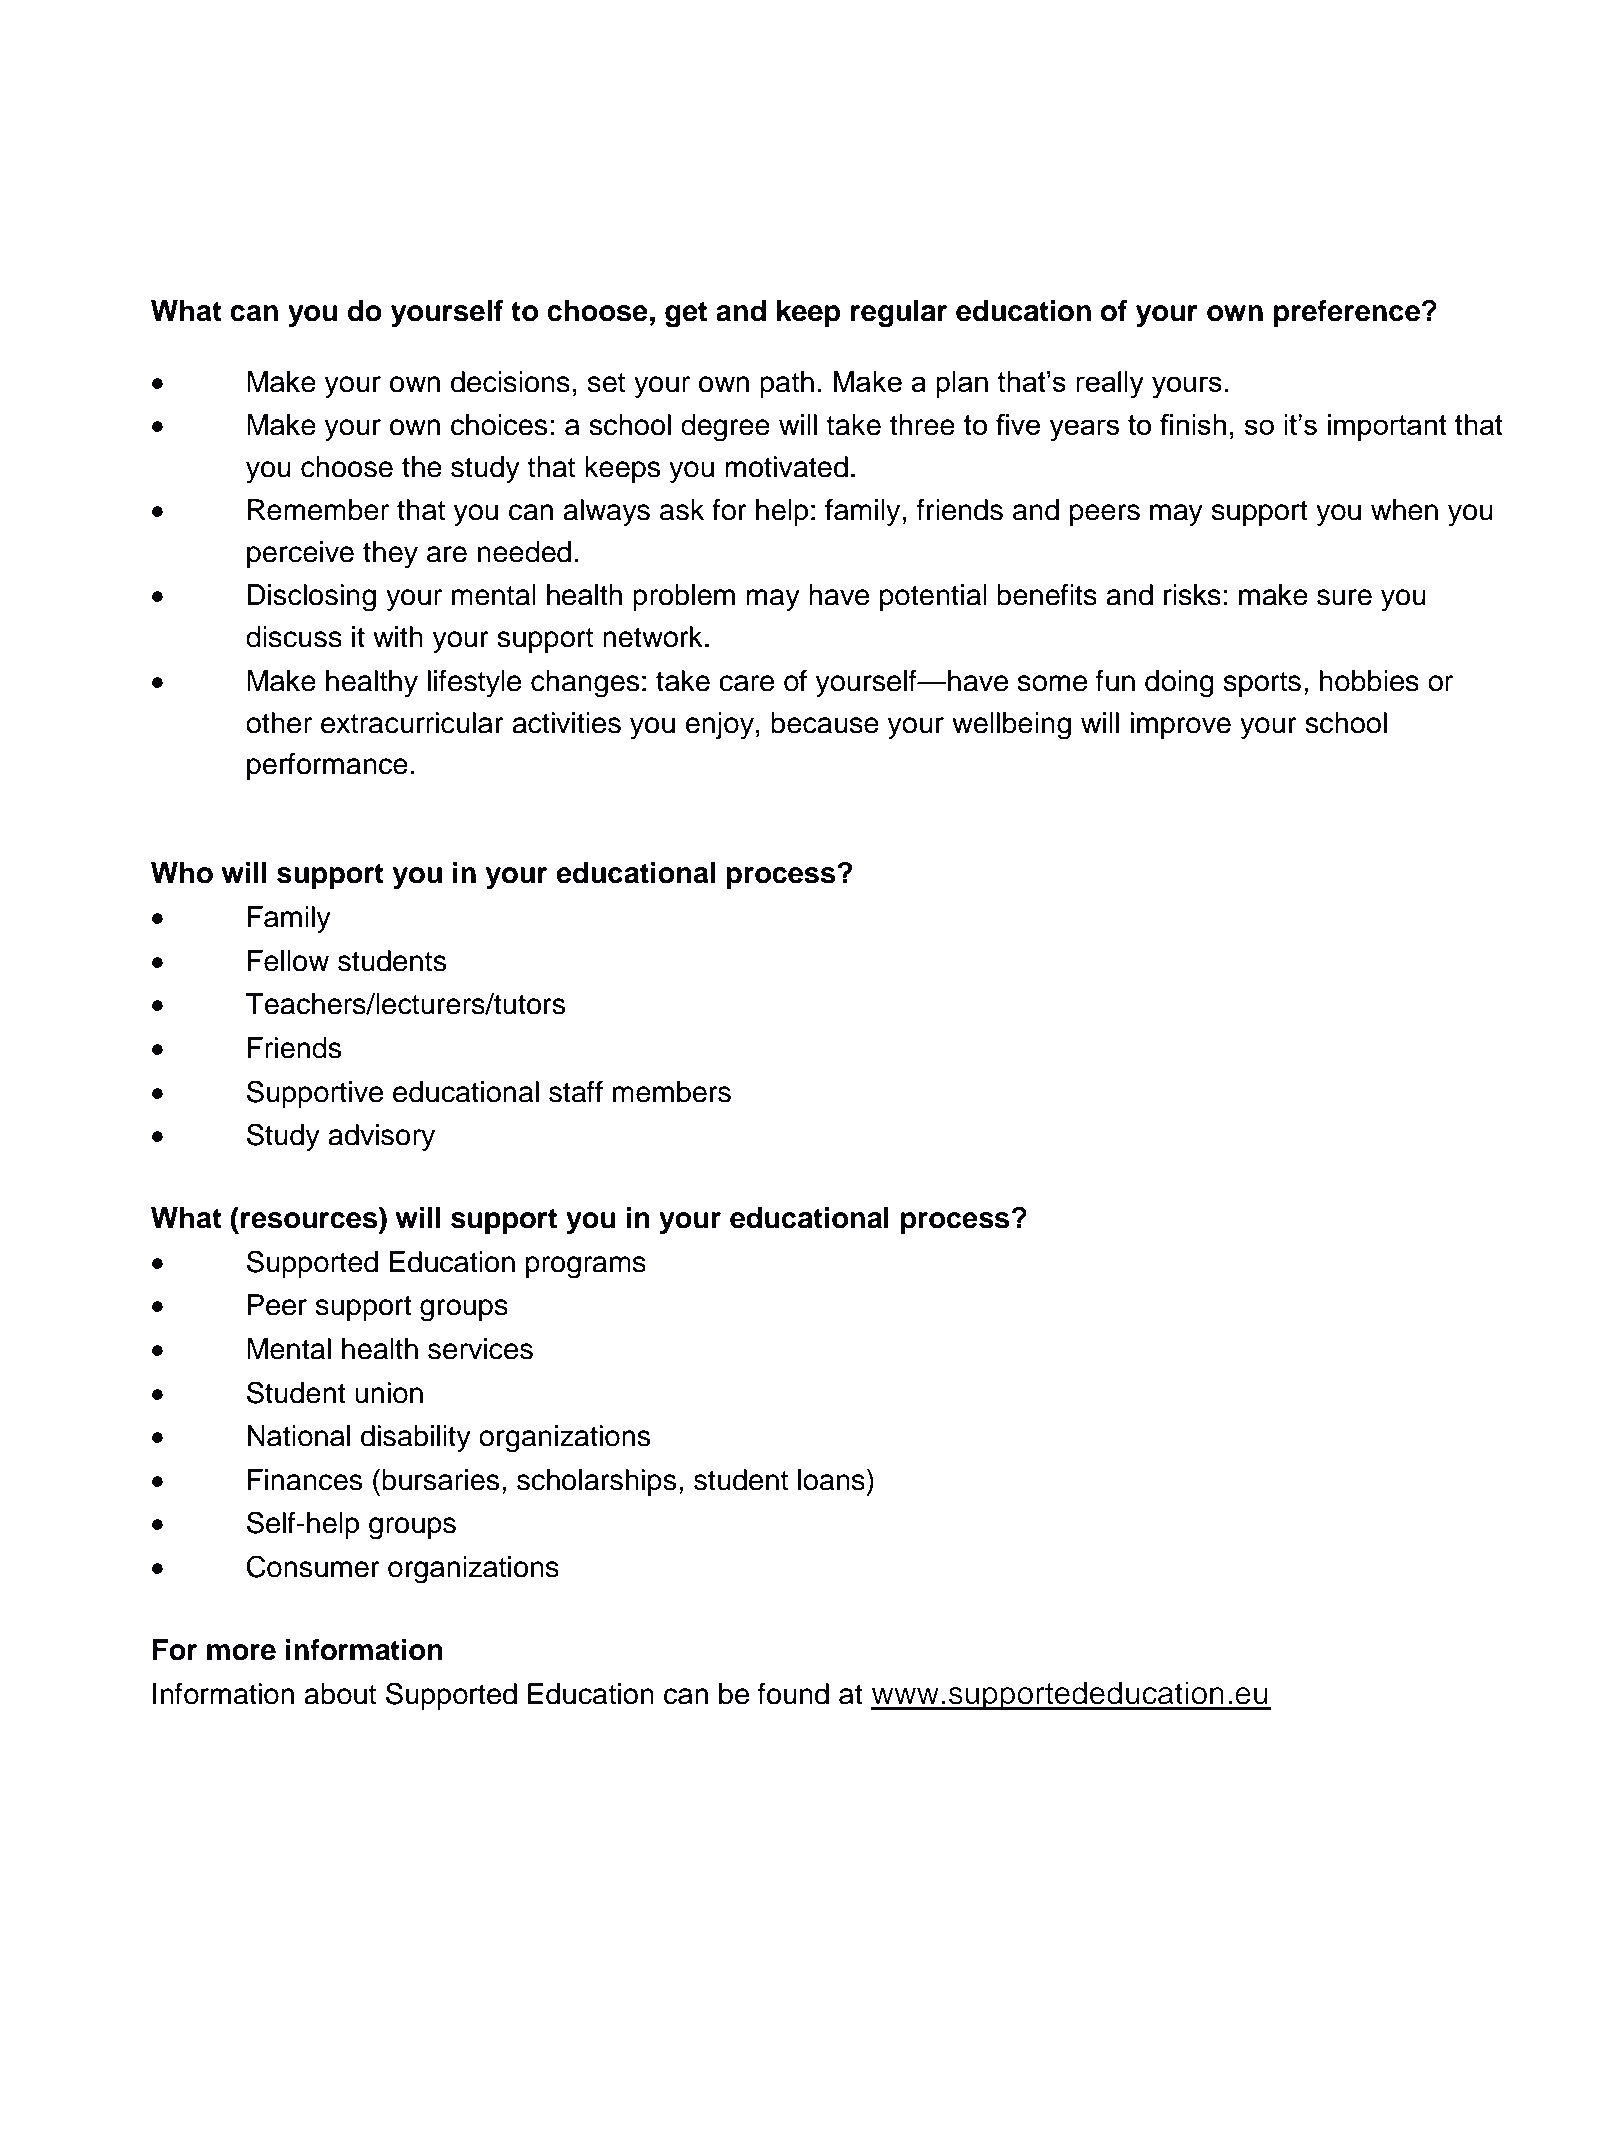 This screenshot has height=2151, width=1611. I want to click on about, so click(340, 1694).
